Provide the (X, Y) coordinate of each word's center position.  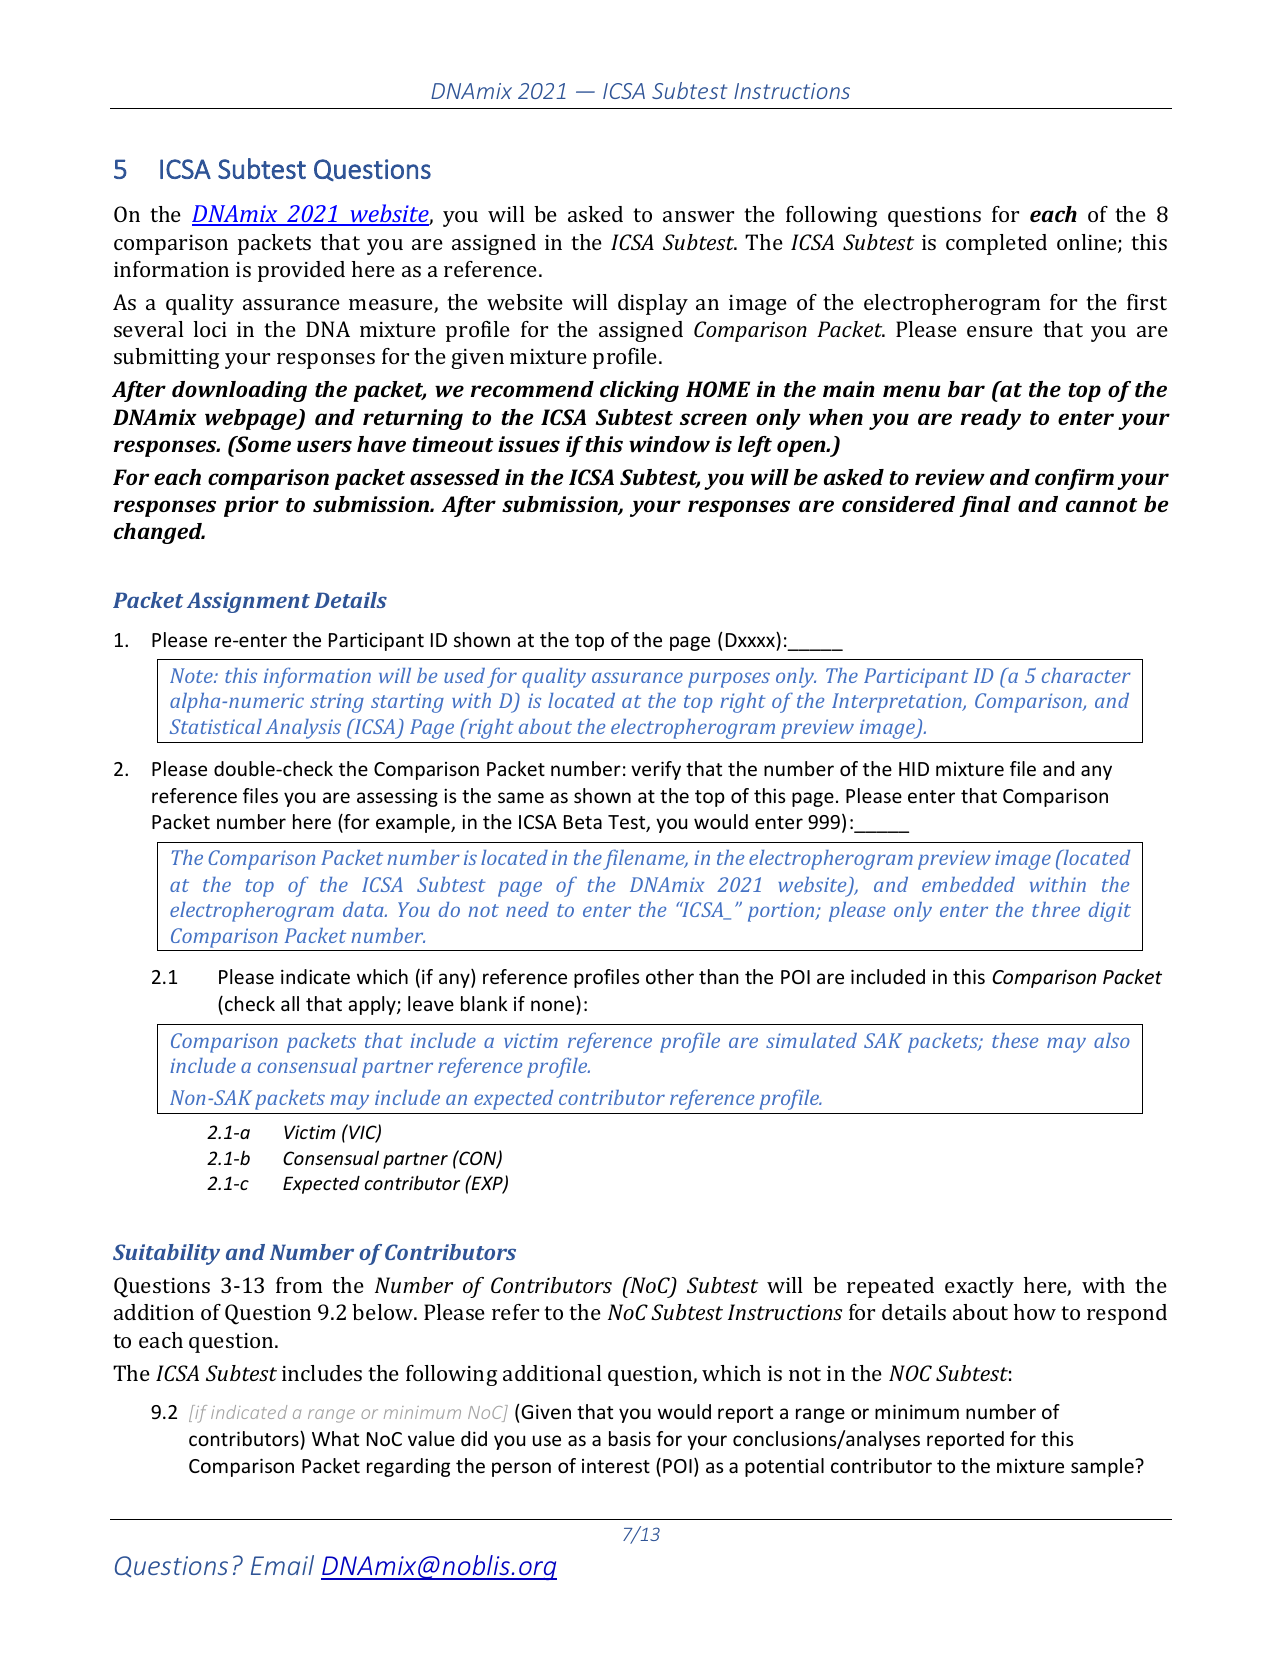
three (1056, 909)
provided (301, 271)
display (653, 304)
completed (996, 244)
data (364, 909)
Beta (583, 822)
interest (616, 1466)
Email (282, 1565)
